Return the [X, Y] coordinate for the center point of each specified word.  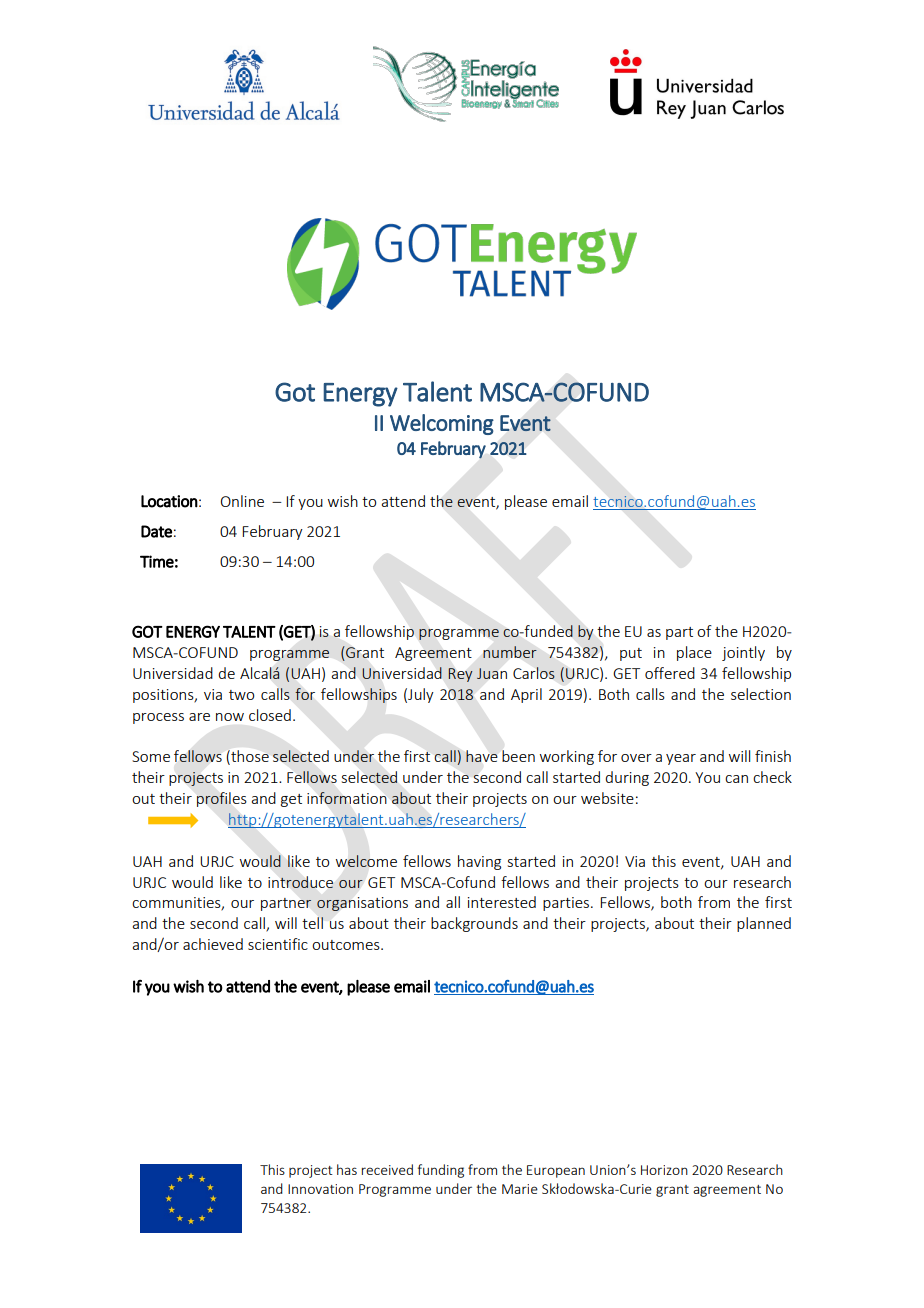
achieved [213, 944]
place [694, 653]
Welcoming [442, 424]
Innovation [320, 1189]
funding [441, 1171]
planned [764, 924]
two [241, 695]
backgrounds [474, 924]
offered [670, 673]
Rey [460, 675]
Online [242, 501]
